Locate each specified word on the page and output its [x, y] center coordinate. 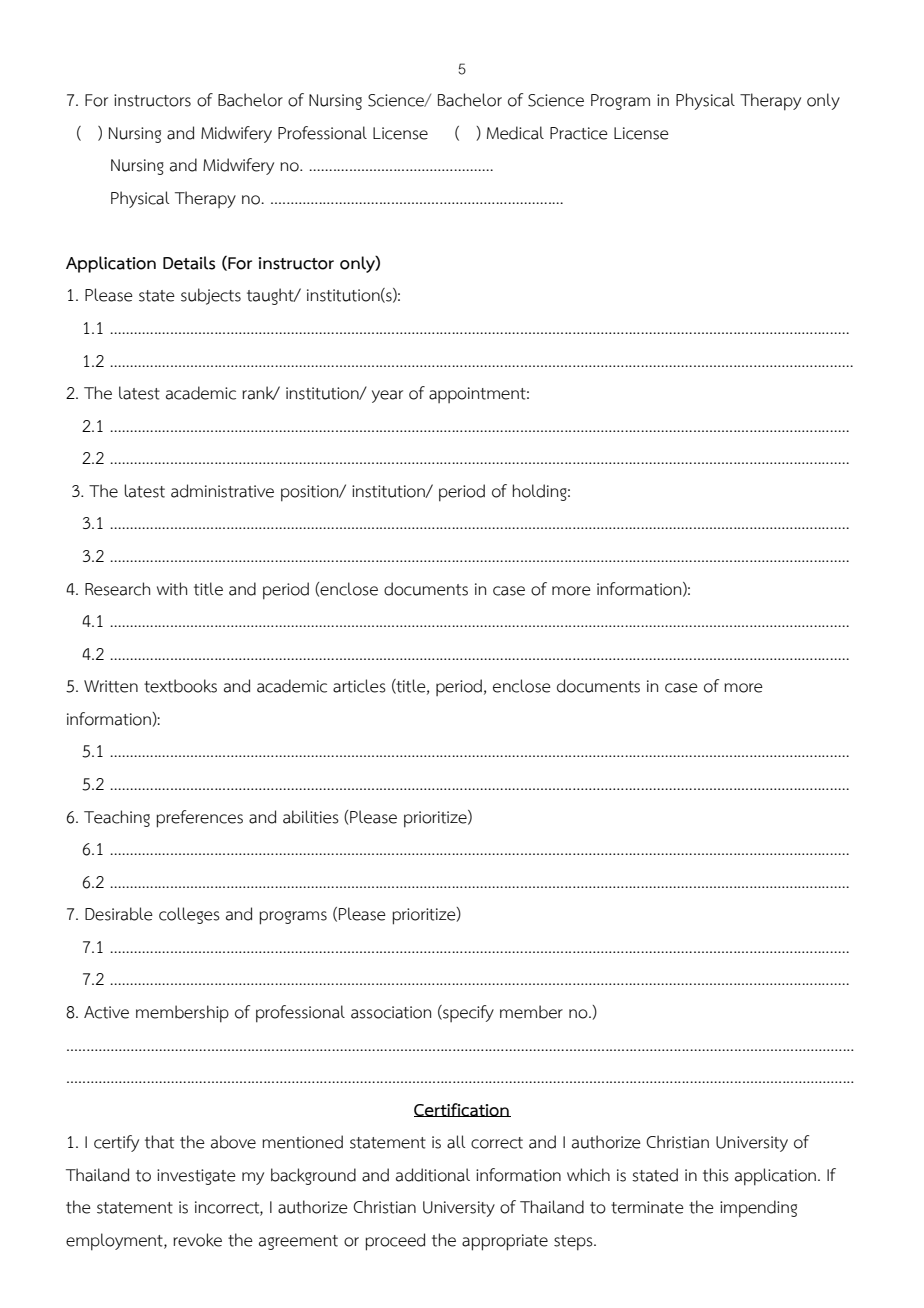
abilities [311, 817]
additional [433, 1175]
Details [189, 263]
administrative [222, 491]
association [391, 1012]
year [387, 396]
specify [467, 1013]
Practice [579, 133]
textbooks [180, 686]
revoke [197, 1240]
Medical [515, 133]
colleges [189, 915]
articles [359, 686]
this [716, 1175]
